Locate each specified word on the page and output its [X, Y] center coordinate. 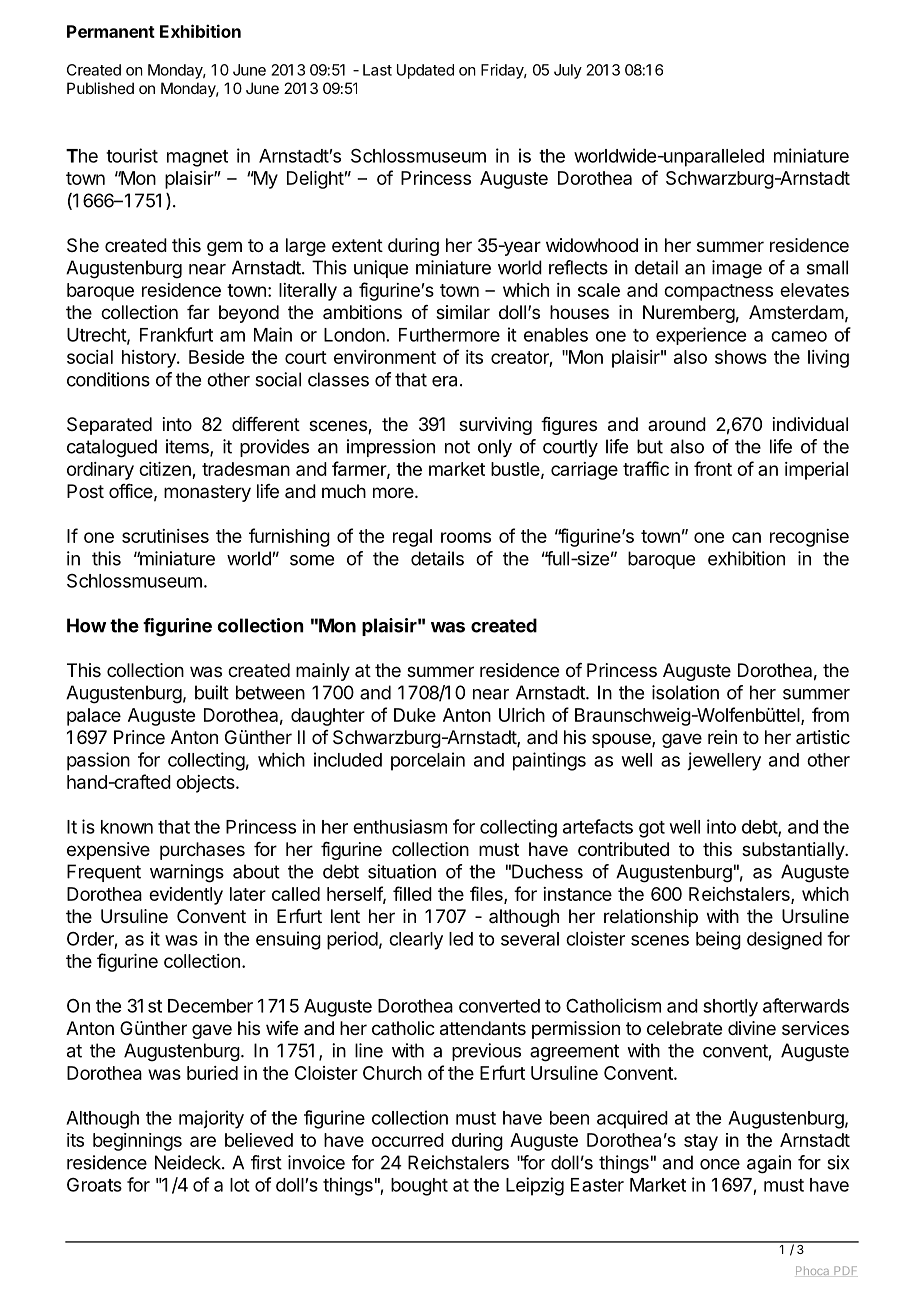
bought [419, 1187]
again [769, 1164]
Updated [425, 71]
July [568, 71]
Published [100, 88]
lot [240, 1185]
